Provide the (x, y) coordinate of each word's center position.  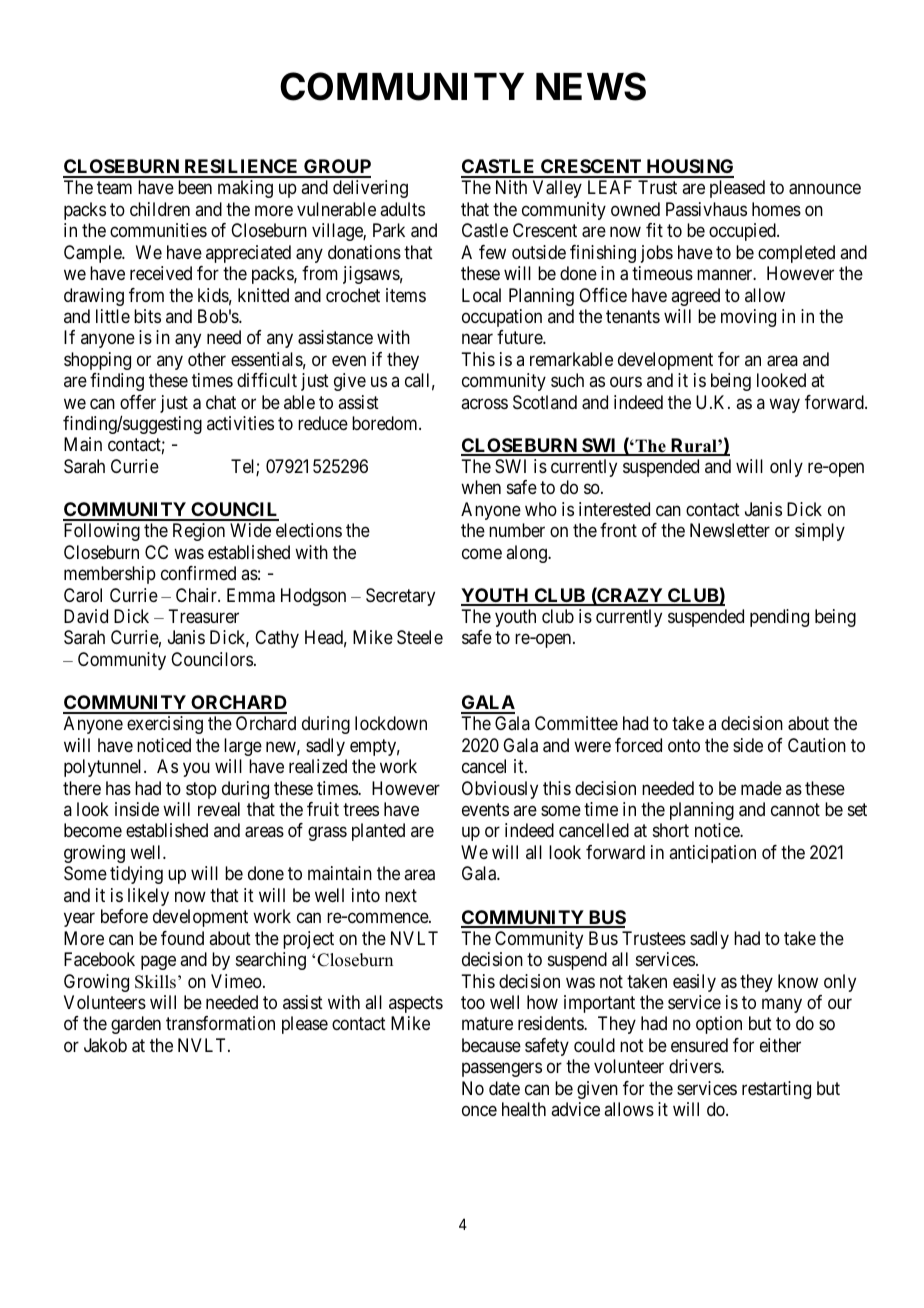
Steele (420, 637)
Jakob (105, 1045)
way (784, 405)
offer (138, 402)
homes (776, 209)
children (160, 209)
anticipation (712, 854)
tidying (136, 875)
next (401, 895)
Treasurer (203, 616)
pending (779, 618)
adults (402, 209)
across (484, 403)
